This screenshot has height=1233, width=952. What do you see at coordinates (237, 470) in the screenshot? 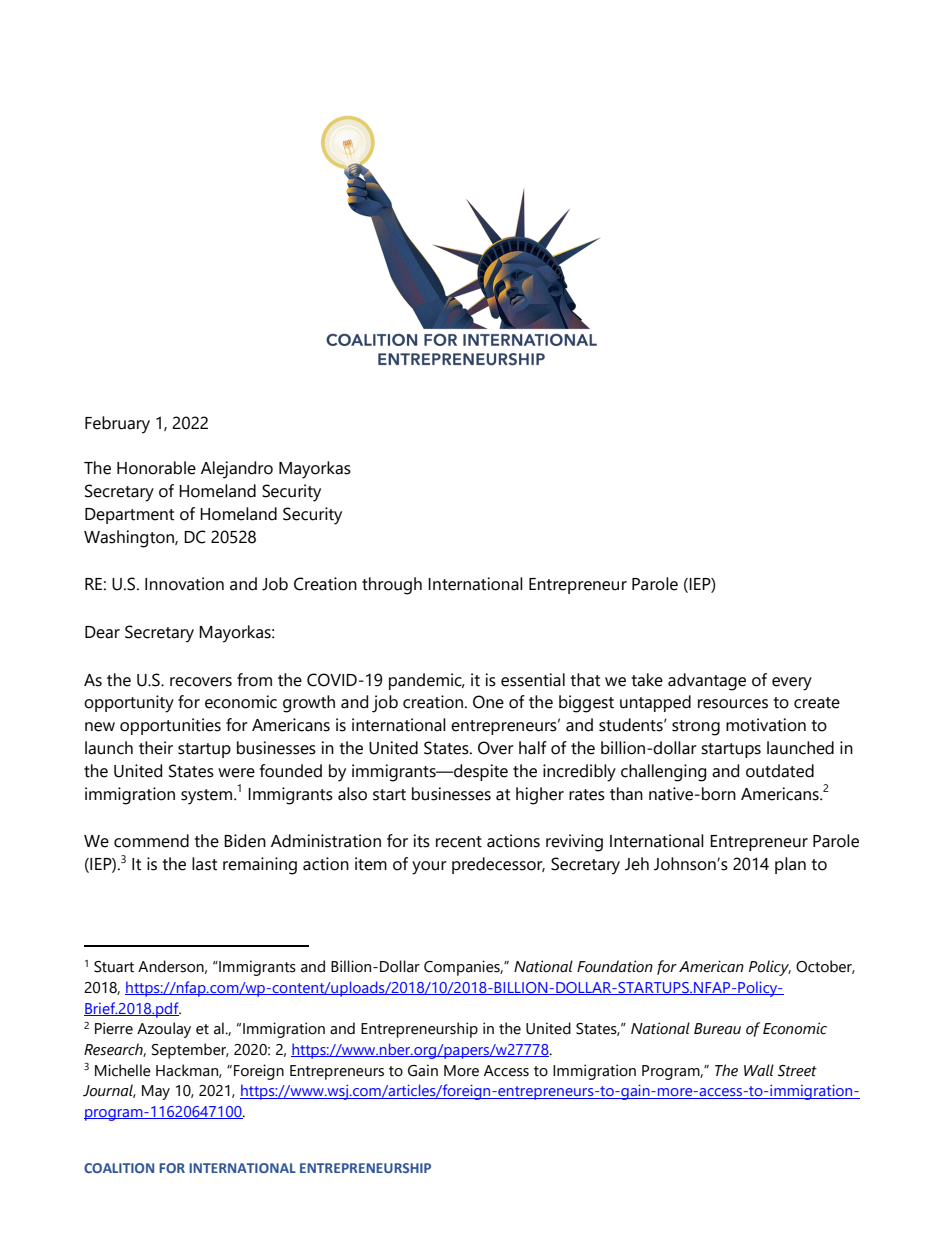
I see `Alejandro` at bounding box center [237, 470].
